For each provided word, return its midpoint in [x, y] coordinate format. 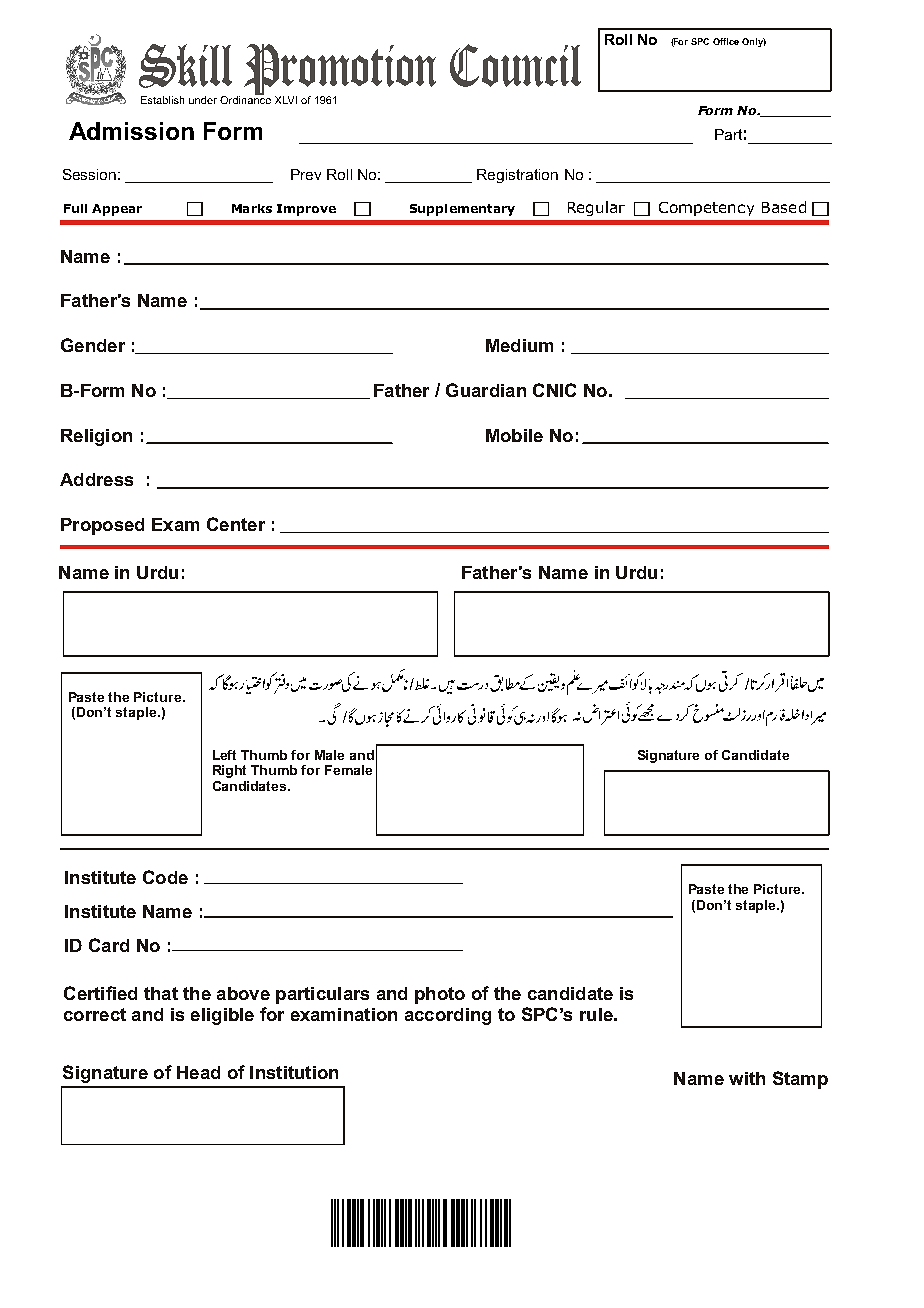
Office [726, 41]
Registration [517, 176]
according [448, 1016]
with [747, 1078]
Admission [131, 131]
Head [198, 1072]
